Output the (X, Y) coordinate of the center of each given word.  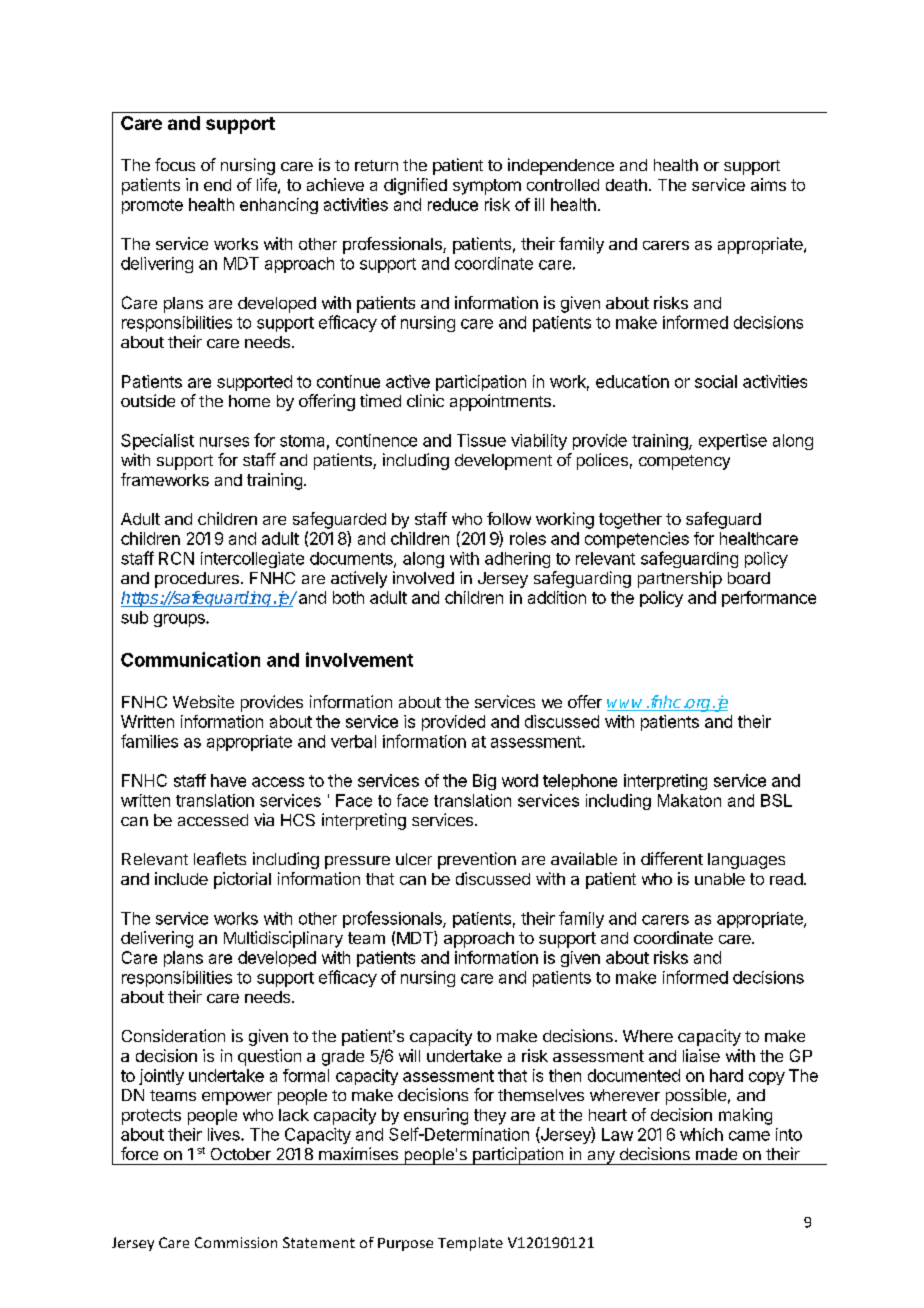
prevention (477, 860)
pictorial (242, 880)
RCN (176, 558)
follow (509, 518)
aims (768, 184)
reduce (453, 204)
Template (470, 1244)
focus (175, 164)
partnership (680, 579)
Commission (236, 1242)
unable (720, 879)
